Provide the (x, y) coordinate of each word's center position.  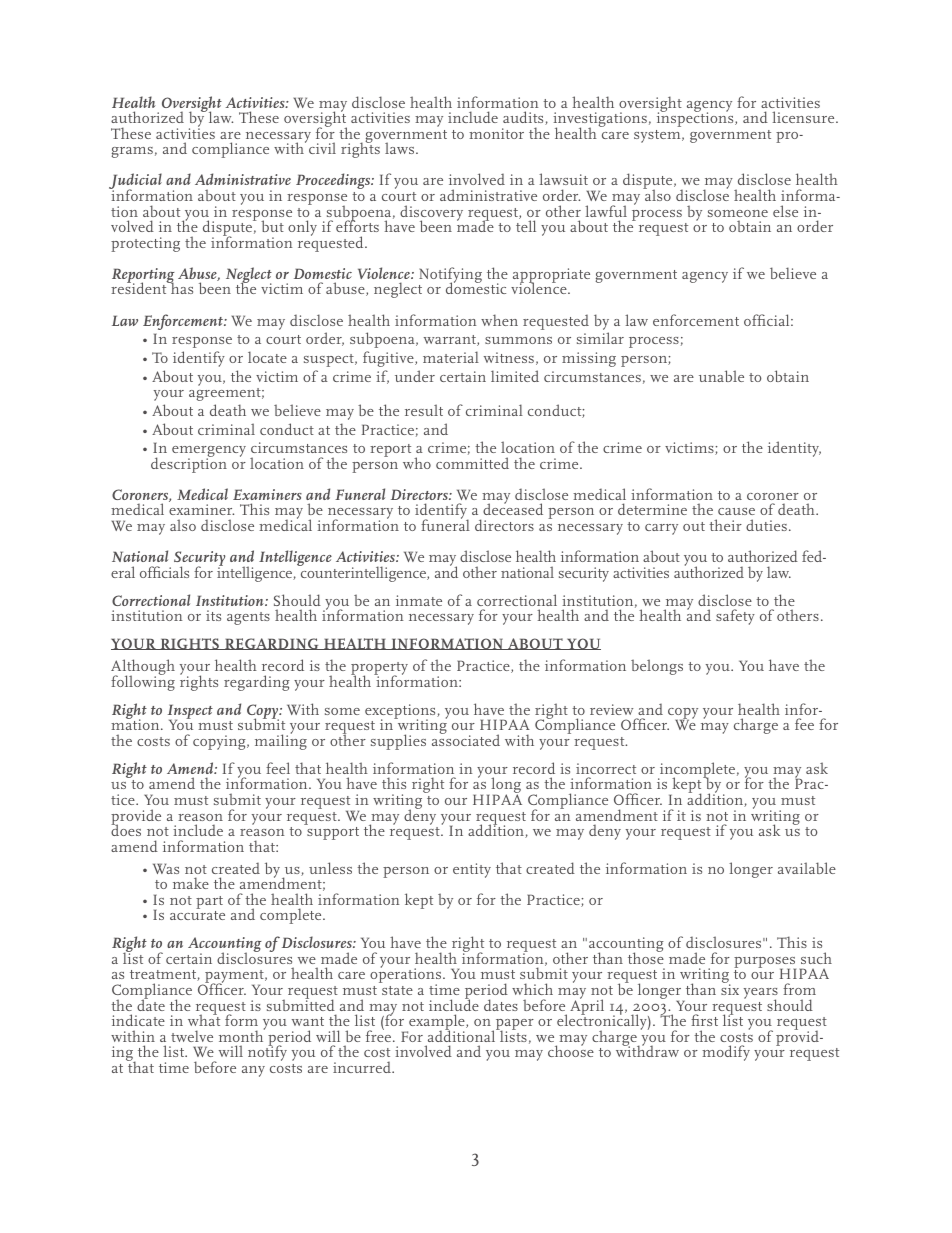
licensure (804, 117)
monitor (496, 133)
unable (721, 376)
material (451, 357)
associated (466, 739)
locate (267, 357)
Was (166, 868)
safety (735, 617)
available (807, 868)
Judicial (135, 182)
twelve (192, 1036)
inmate (419, 600)
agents (248, 618)
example (437, 1023)
